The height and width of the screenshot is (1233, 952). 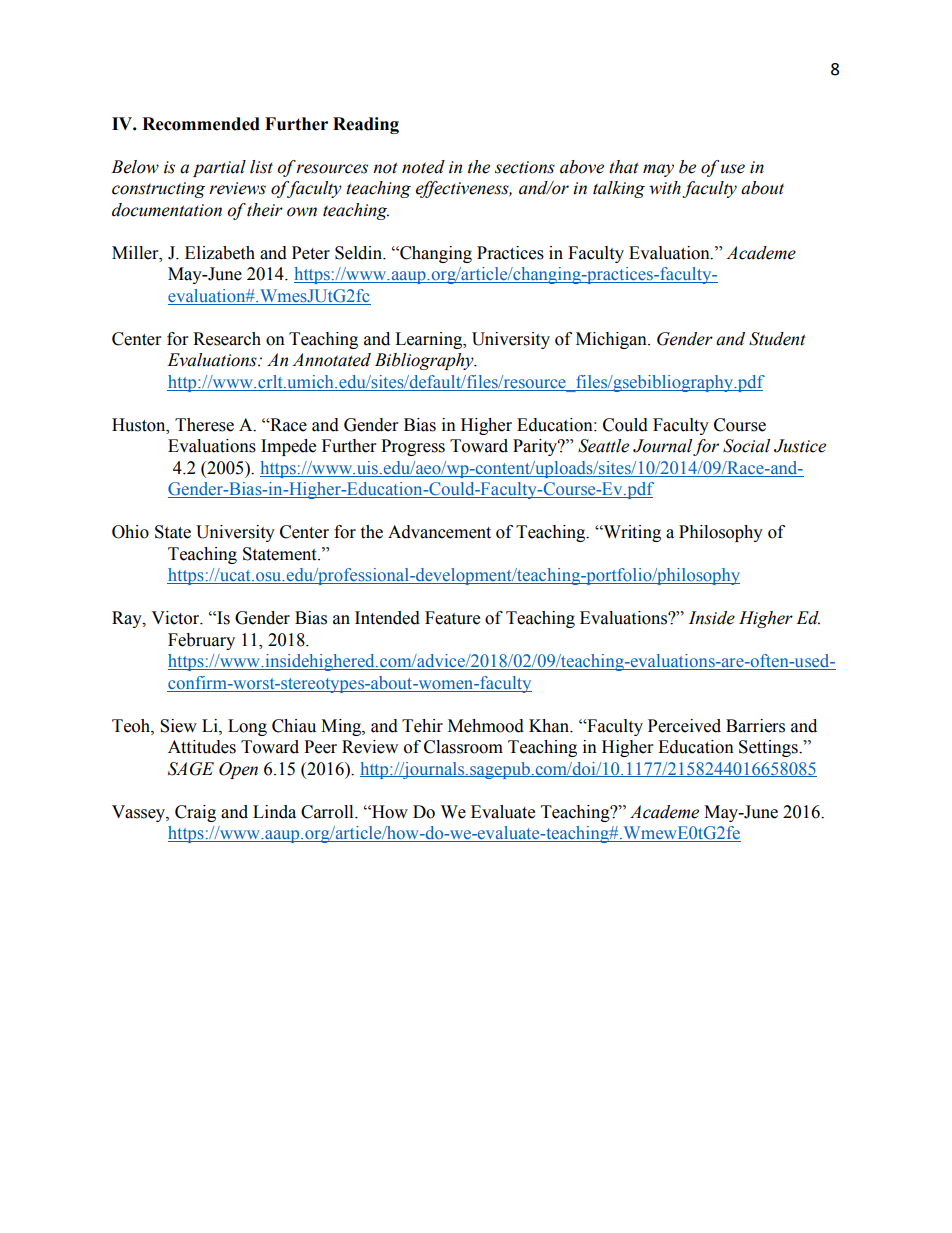 I want to click on with, so click(x=665, y=188).
